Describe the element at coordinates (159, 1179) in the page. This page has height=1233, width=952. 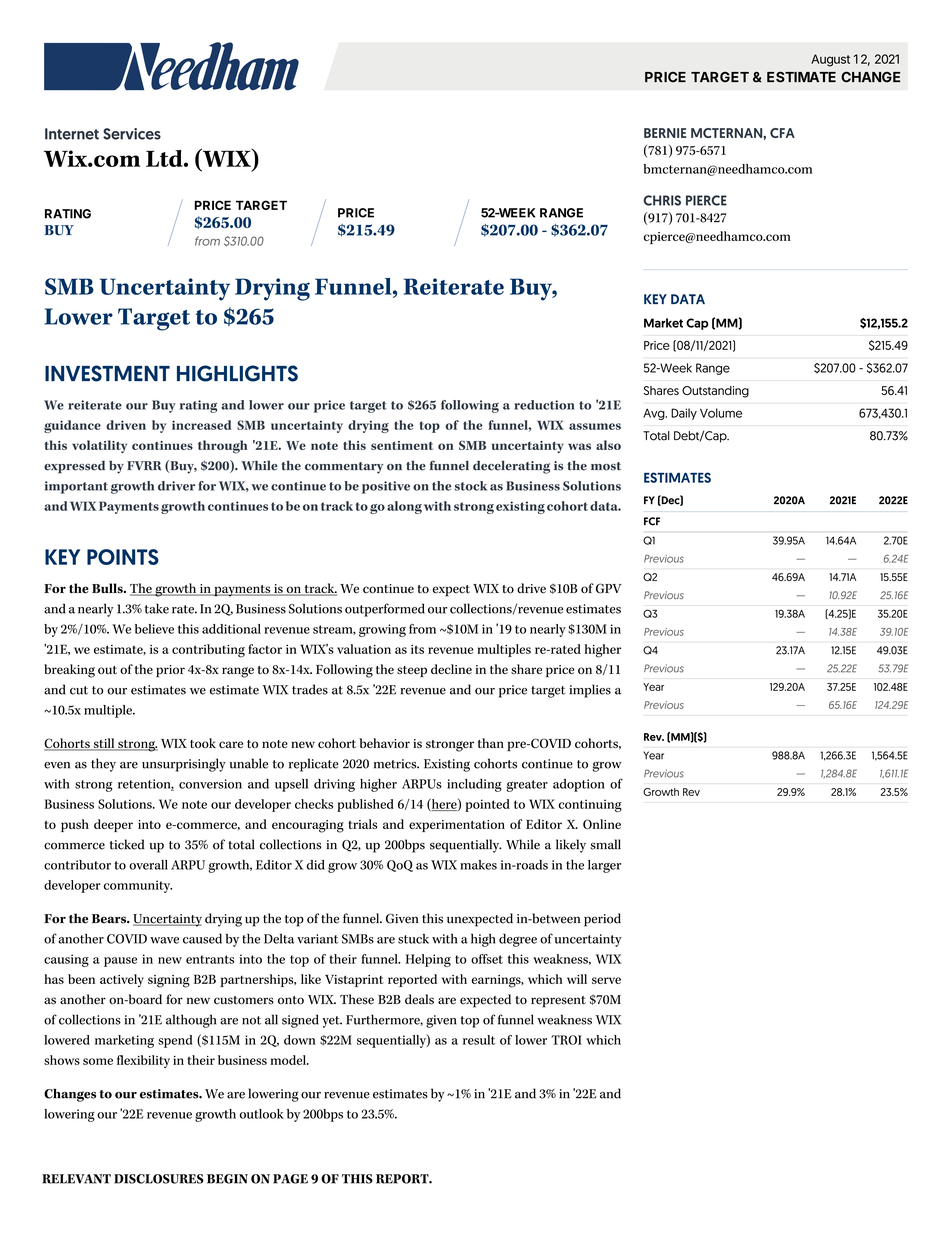
I see `DISCLOSURES` at that location.
